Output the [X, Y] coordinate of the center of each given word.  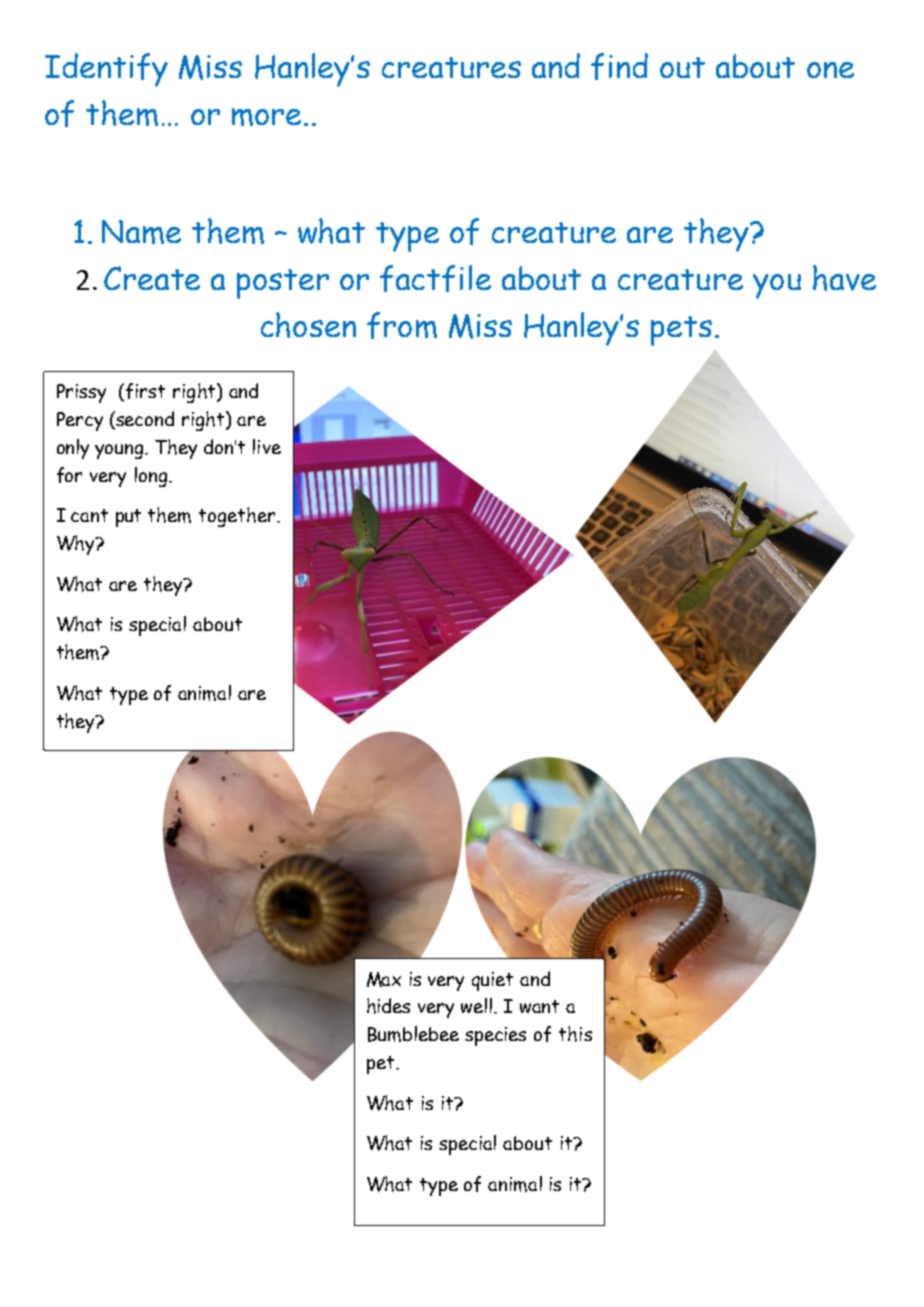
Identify [106, 70]
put [128, 518]
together [238, 517]
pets [681, 331]
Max [384, 979]
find [619, 66]
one [830, 70]
